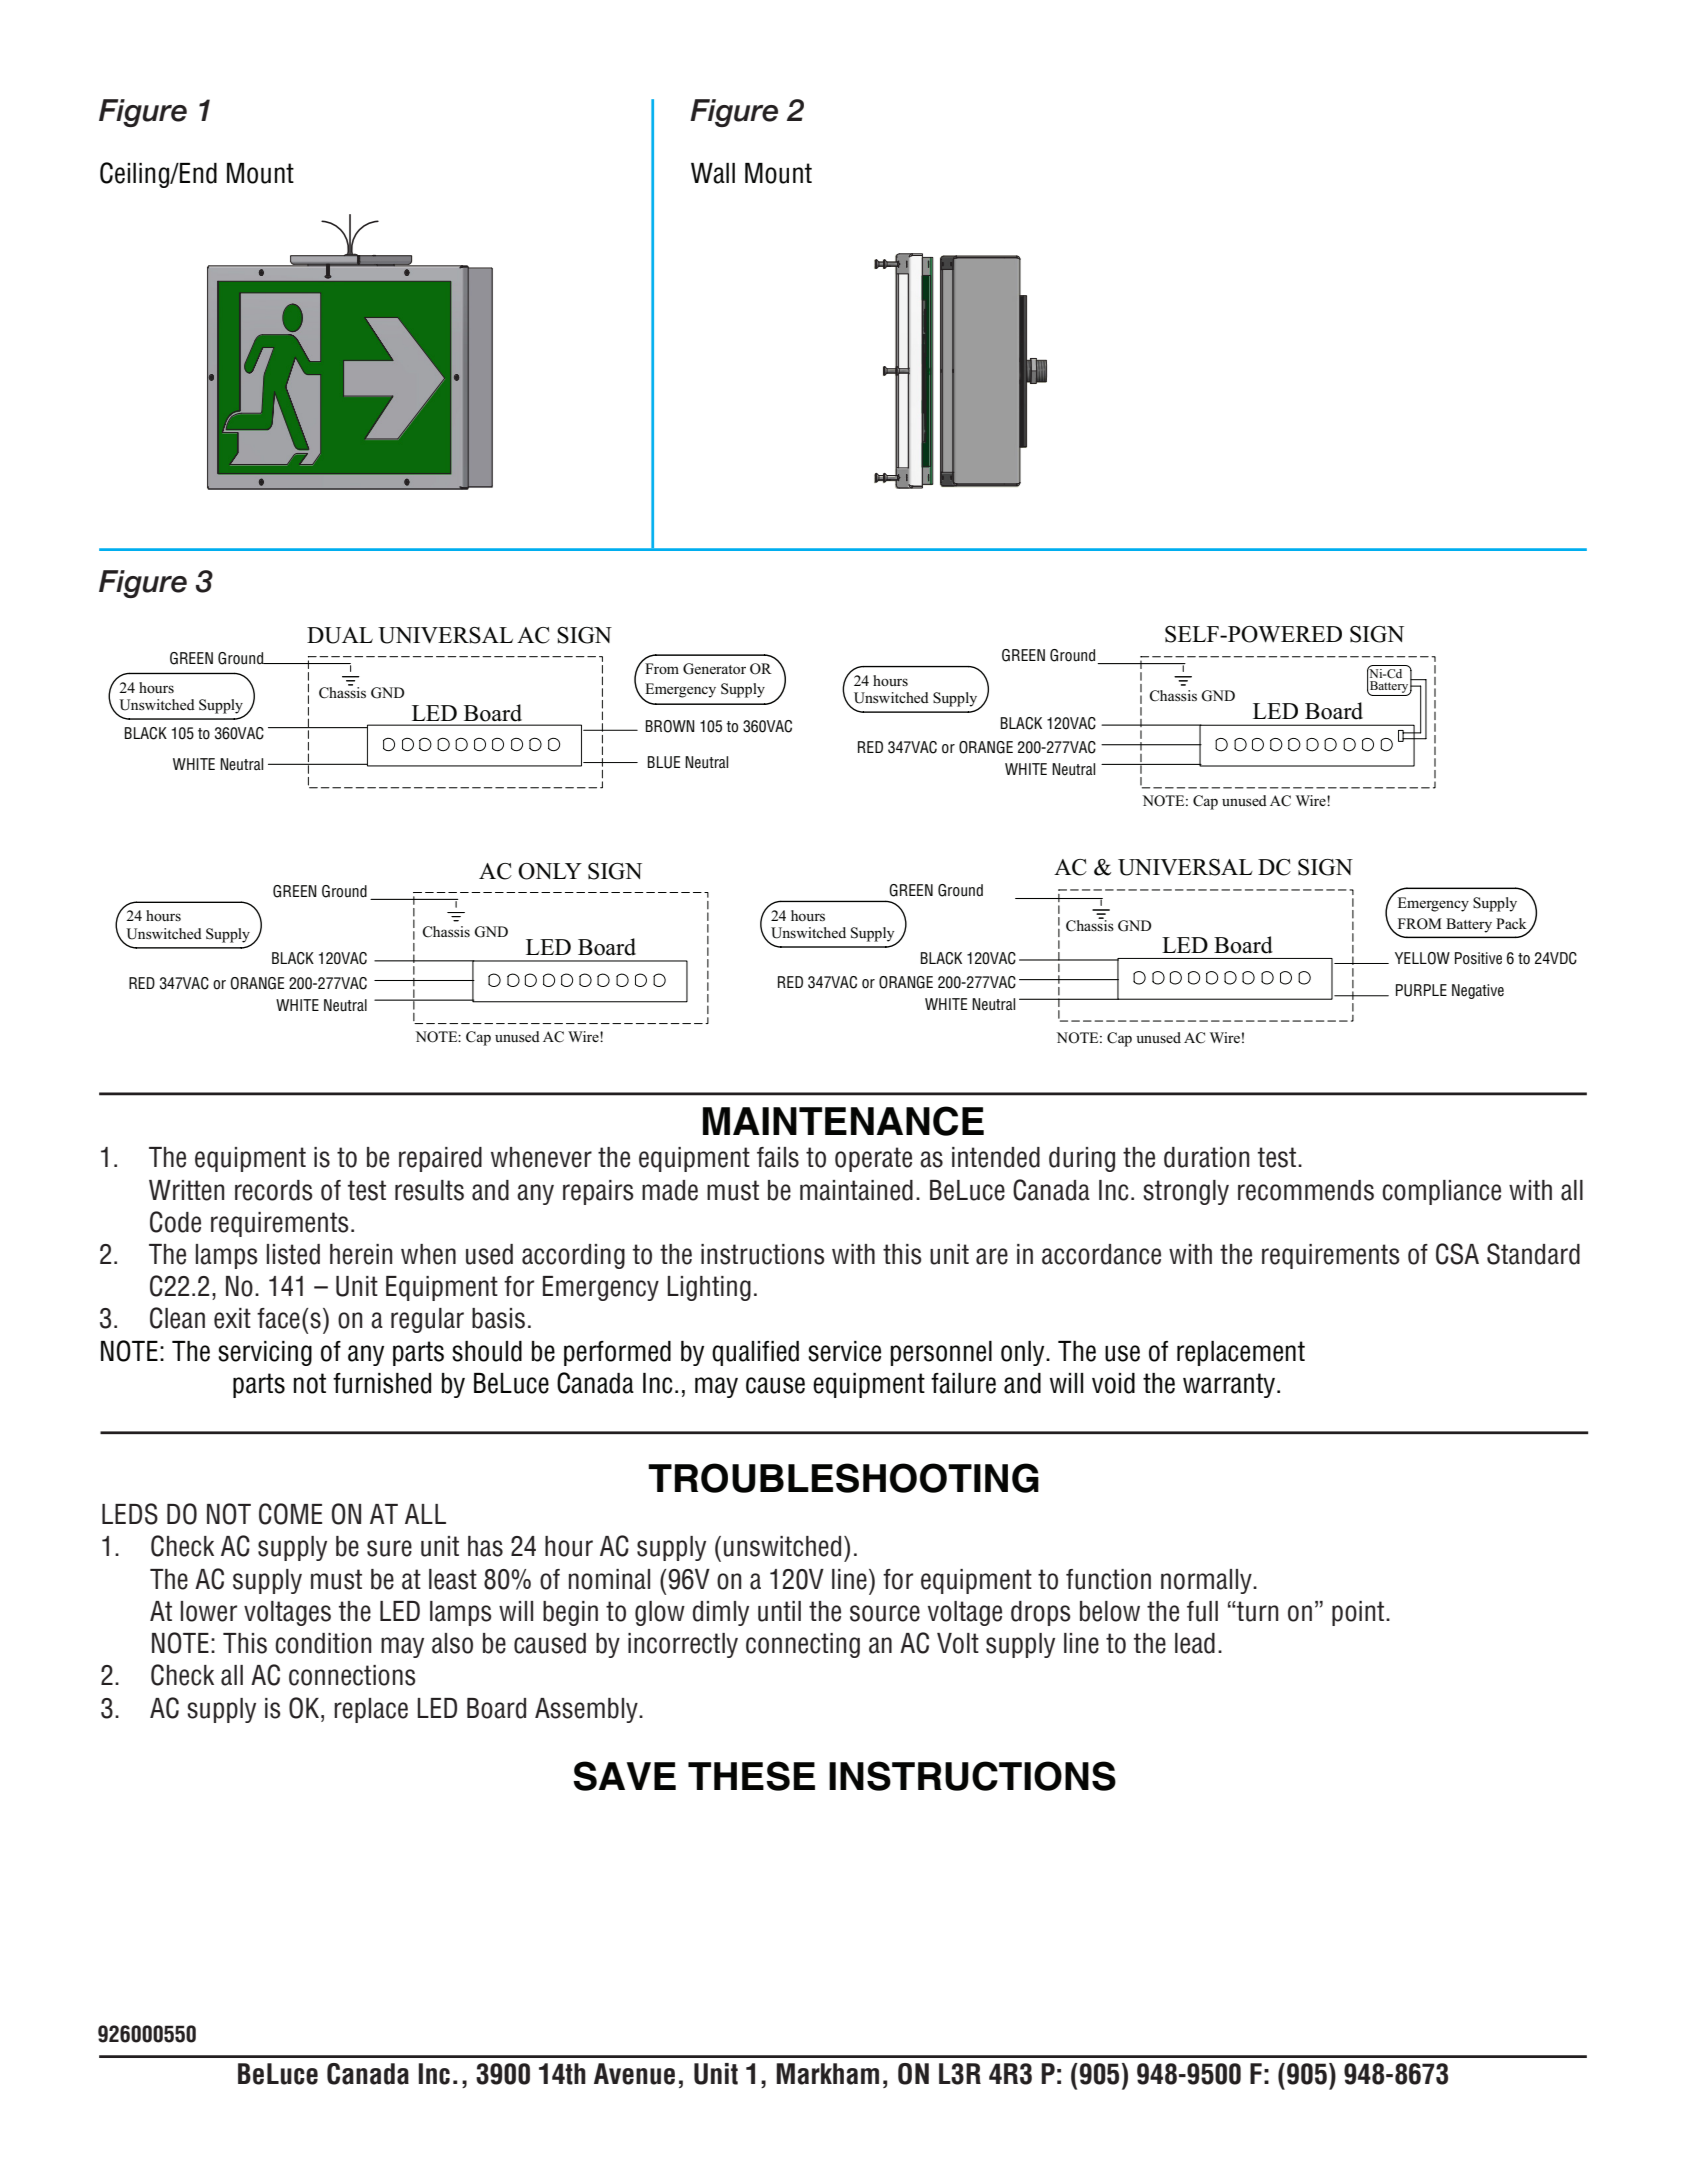 The image size is (1686, 2182). Describe the element at coordinates (664, 762) in the screenshot. I see `BLUE` at that location.
